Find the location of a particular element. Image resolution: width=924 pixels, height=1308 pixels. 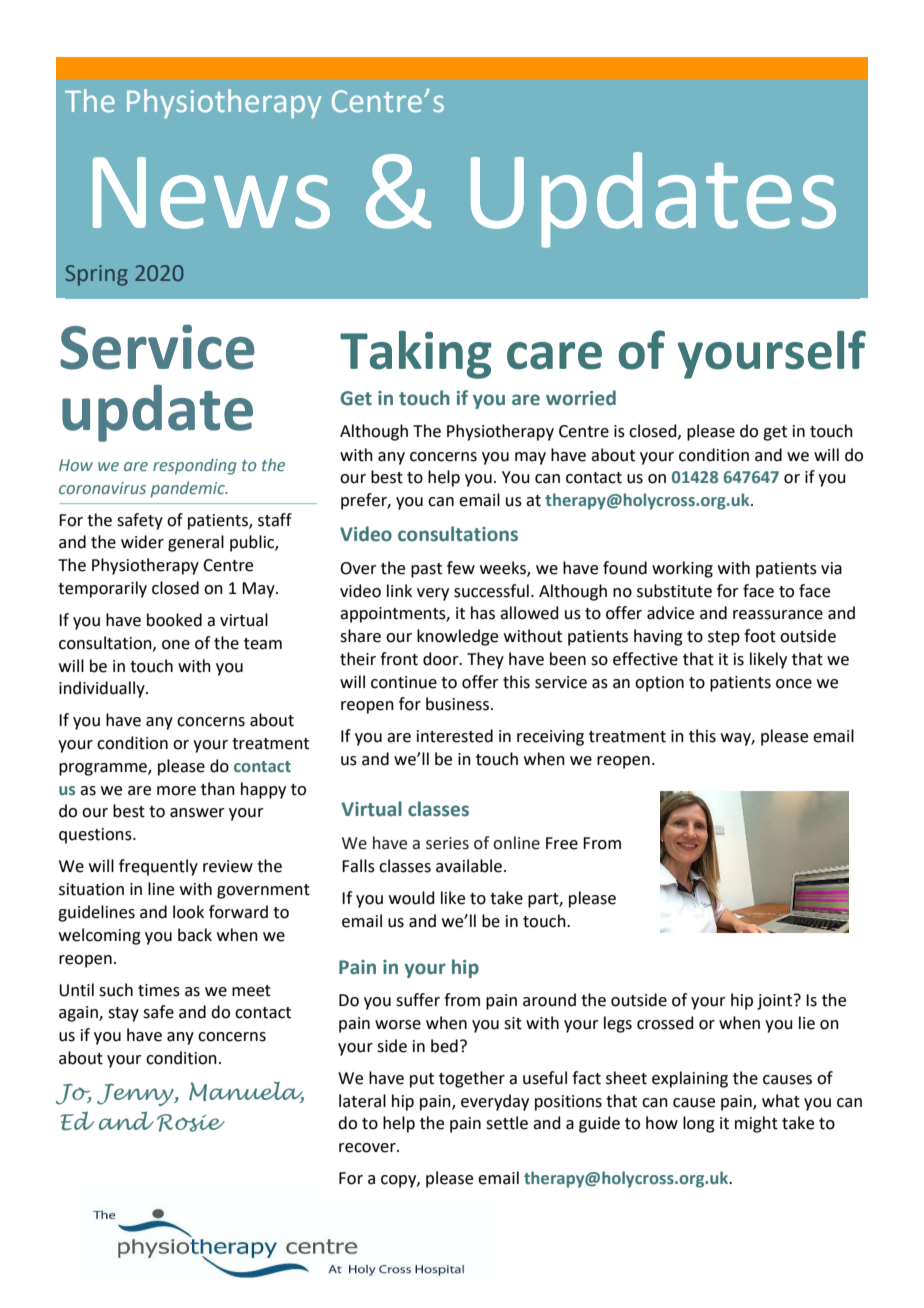

News is located at coordinates (211, 193).
